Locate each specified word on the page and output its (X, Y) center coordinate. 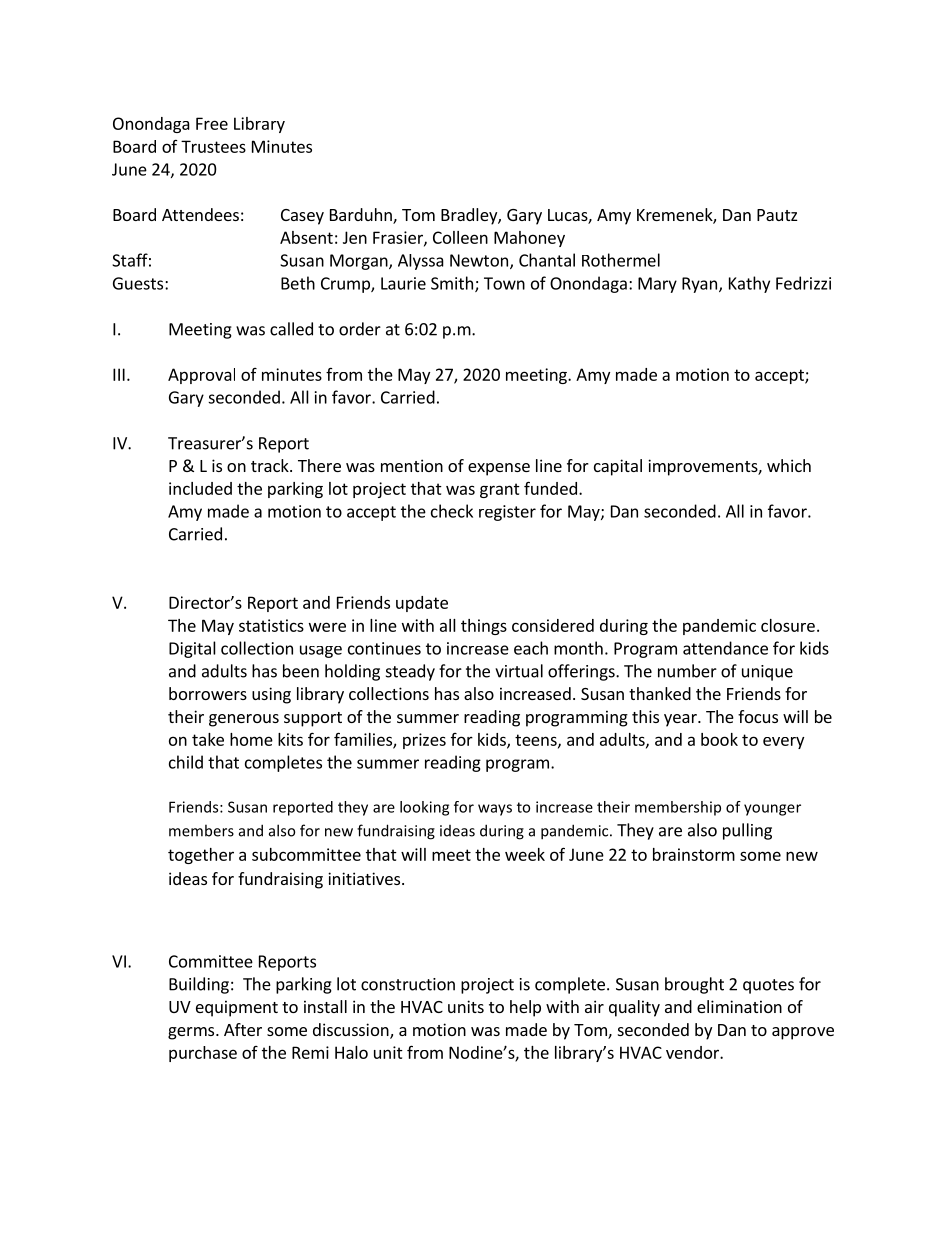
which (789, 465)
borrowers (208, 693)
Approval (201, 376)
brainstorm (694, 854)
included (200, 488)
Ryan (699, 285)
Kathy (749, 284)
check (452, 511)
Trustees (213, 146)
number (687, 671)
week (525, 854)
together (201, 856)
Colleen (460, 237)
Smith (452, 283)
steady (410, 672)
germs (192, 1033)
